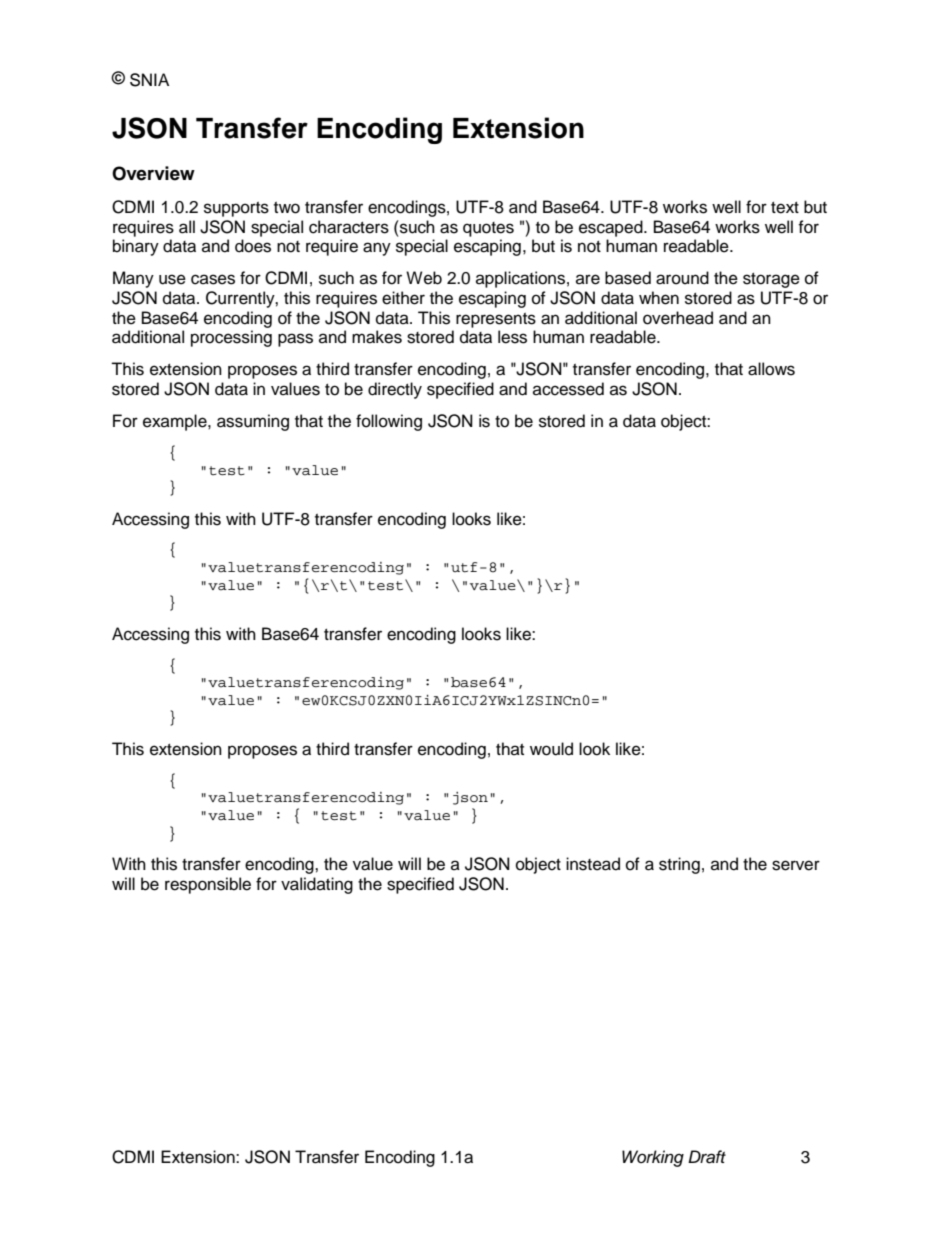  I want to click on following, so click(389, 422).
